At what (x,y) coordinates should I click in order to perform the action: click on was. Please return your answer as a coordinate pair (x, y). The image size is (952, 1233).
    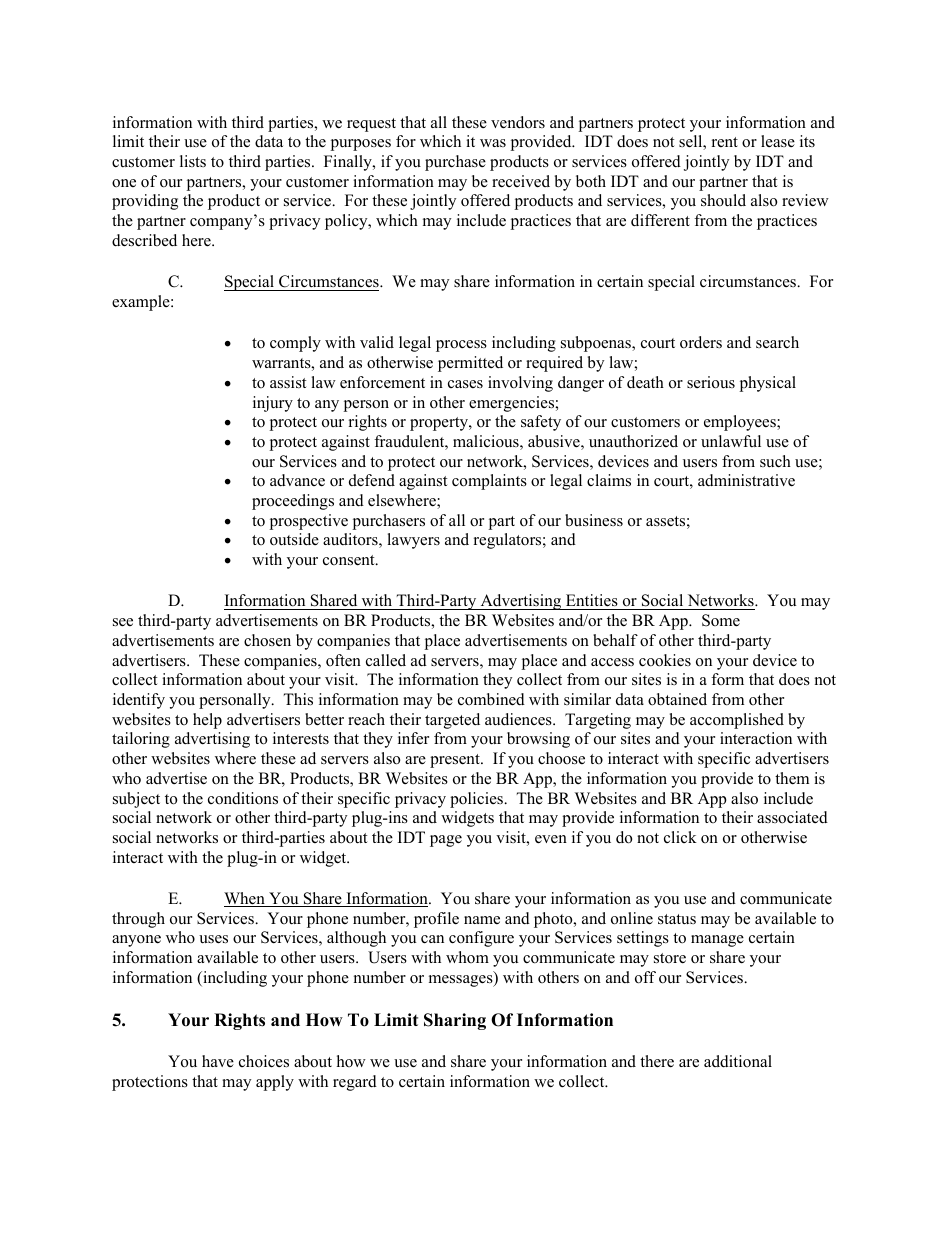
    Looking at the image, I should click on (493, 143).
